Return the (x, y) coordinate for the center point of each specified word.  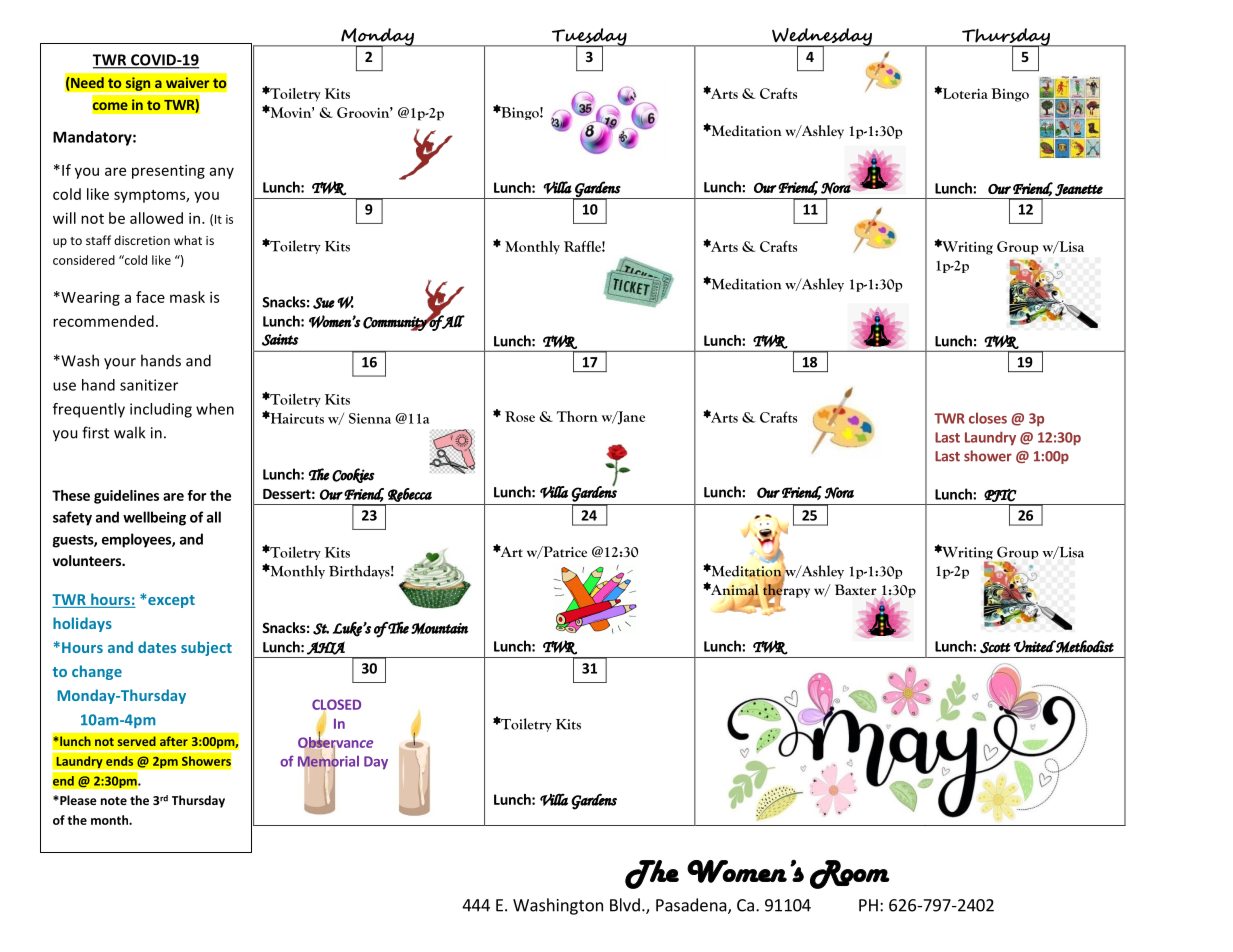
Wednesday (822, 38)
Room (849, 874)
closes (988, 418)
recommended (103, 321)
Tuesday (589, 38)
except (170, 601)
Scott (995, 647)
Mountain (439, 628)
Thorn (577, 416)
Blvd (625, 905)
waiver (187, 82)
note (114, 801)
